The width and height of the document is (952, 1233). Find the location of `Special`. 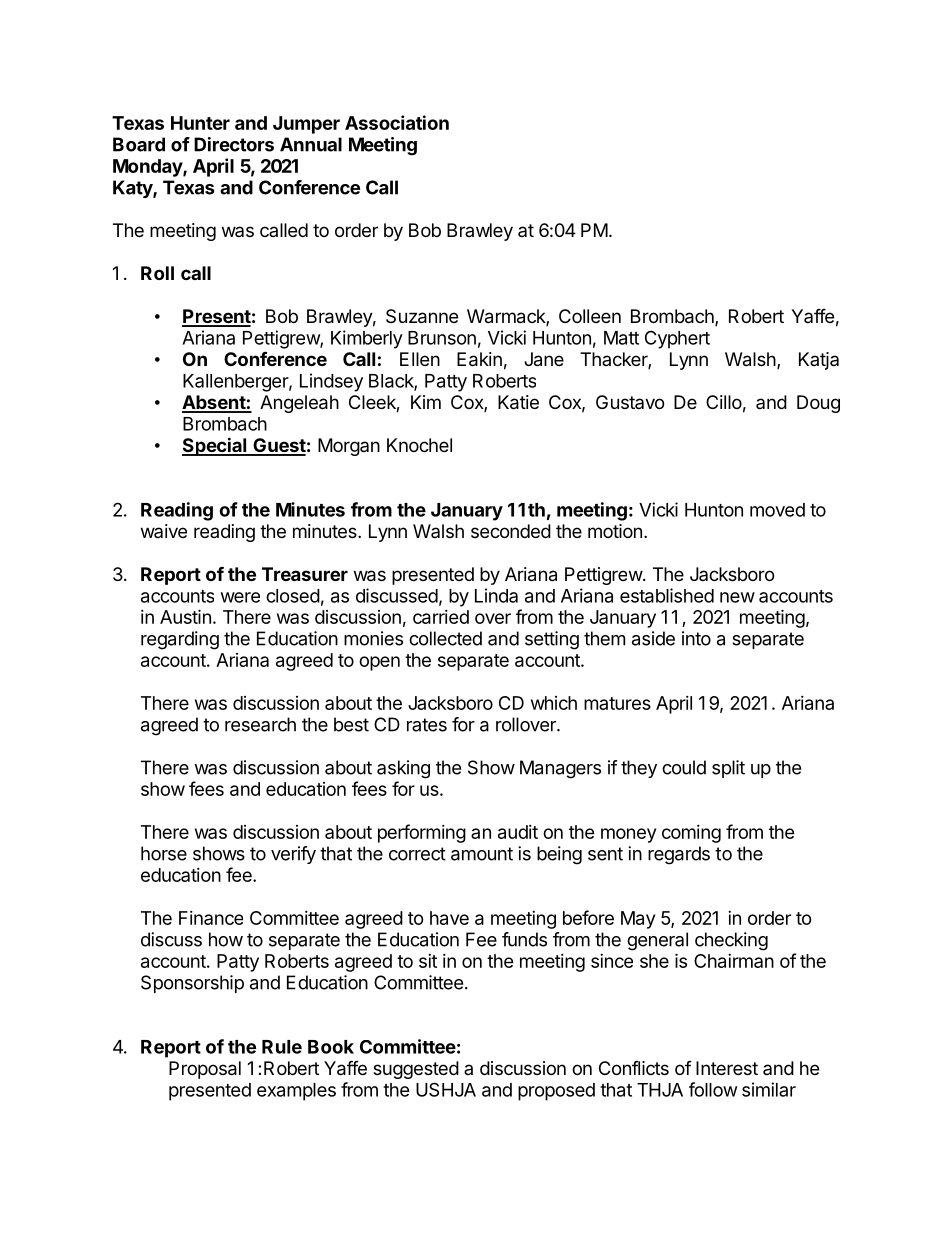

Special is located at coordinates (215, 446).
